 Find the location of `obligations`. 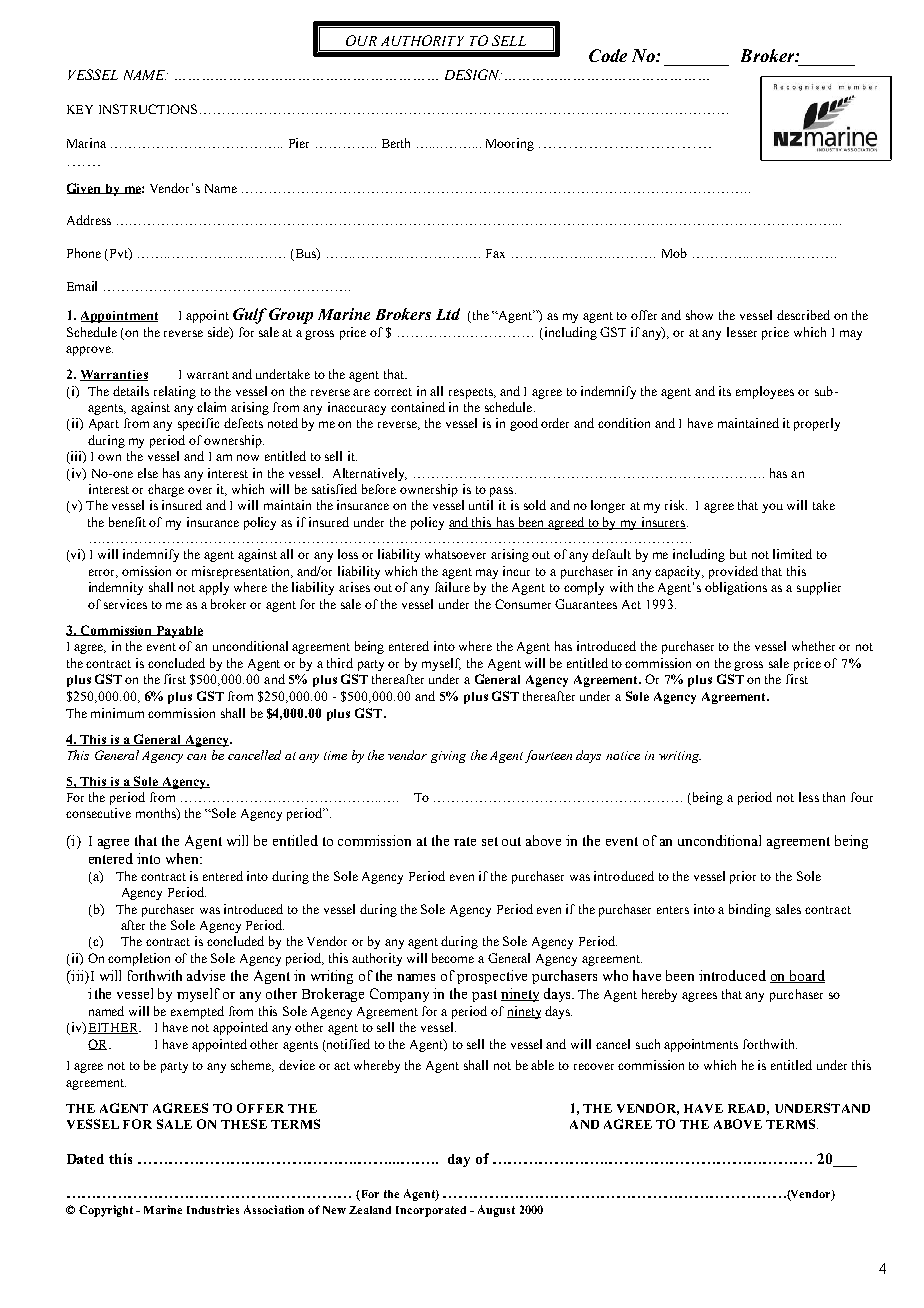

obligations is located at coordinates (736, 588).
